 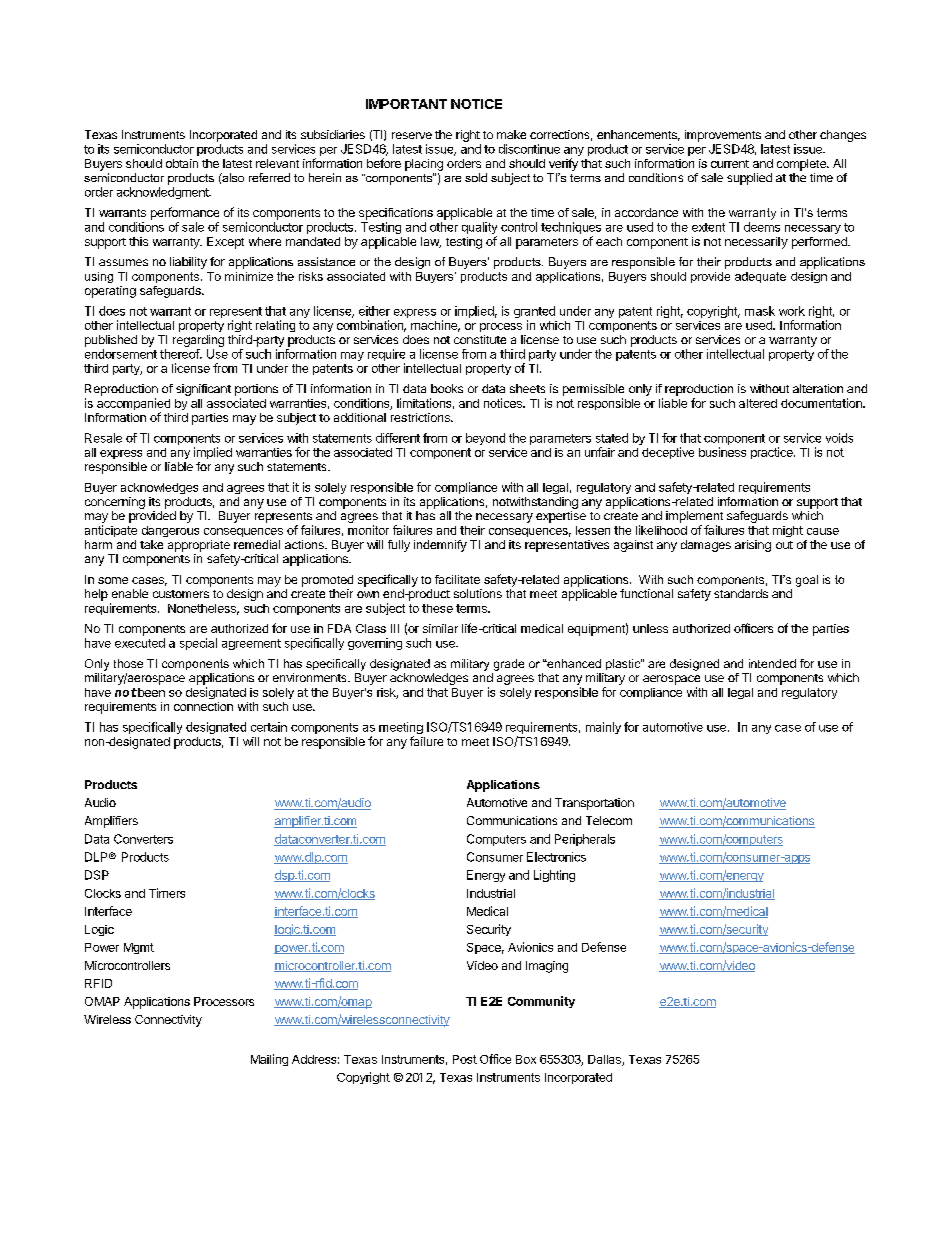 What do you see at coordinates (133, 405) in the screenshot?
I see `accompanied` at bounding box center [133, 405].
